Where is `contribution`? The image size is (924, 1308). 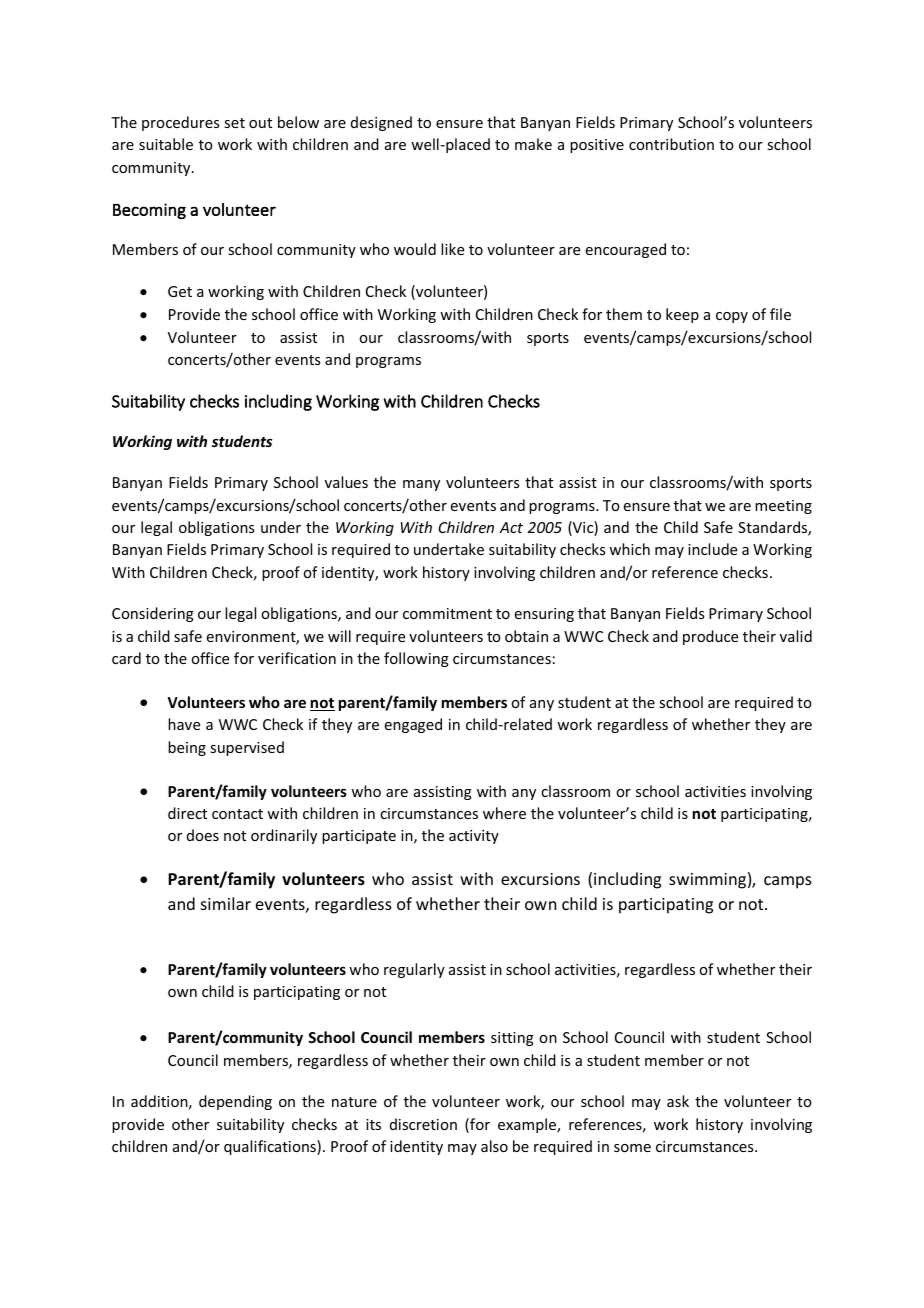 contribution is located at coordinates (671, 144).
